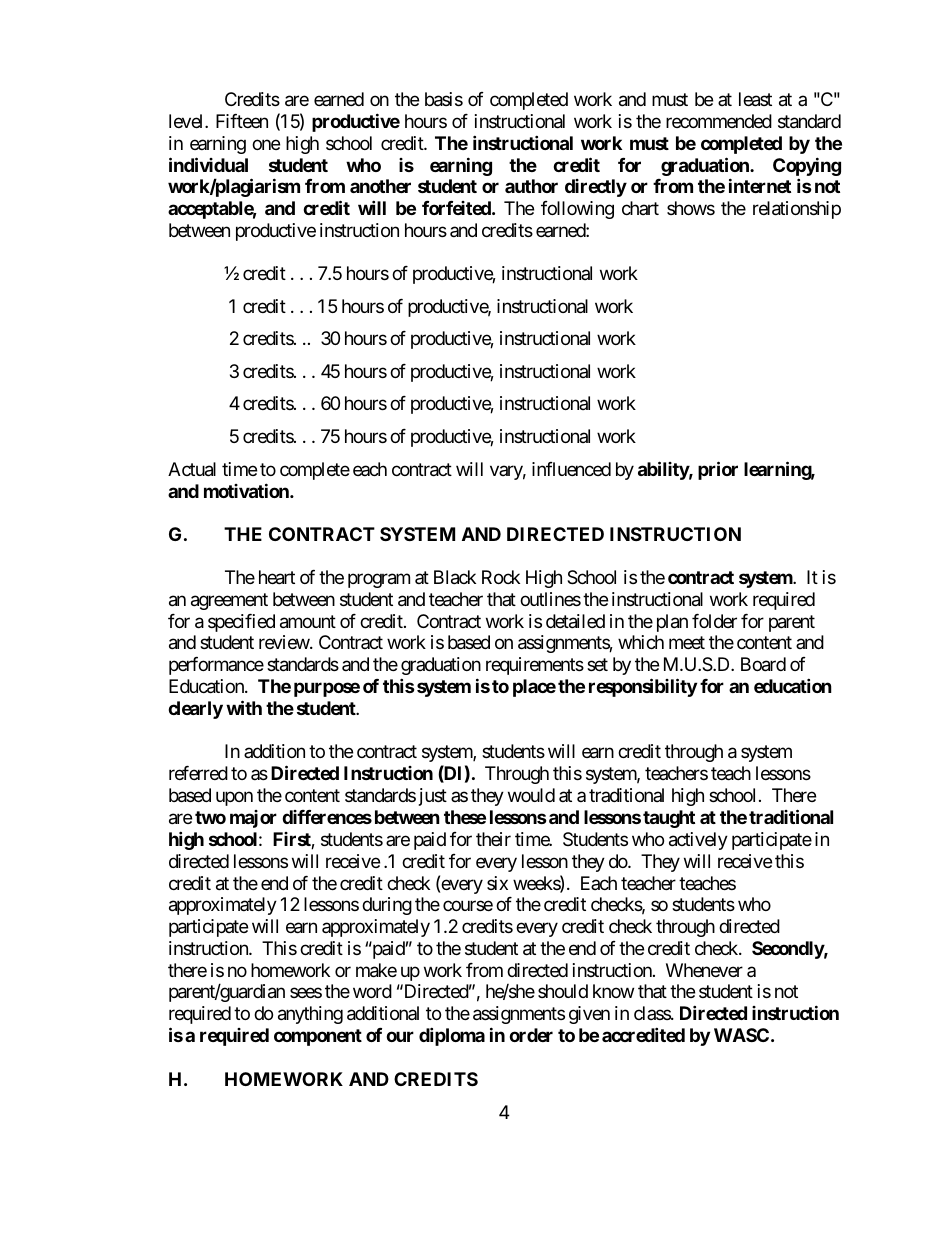 Image resolution: width=952 pixels, height=1233 pixels. I want to click on Fifteen, so click(242, 121).
